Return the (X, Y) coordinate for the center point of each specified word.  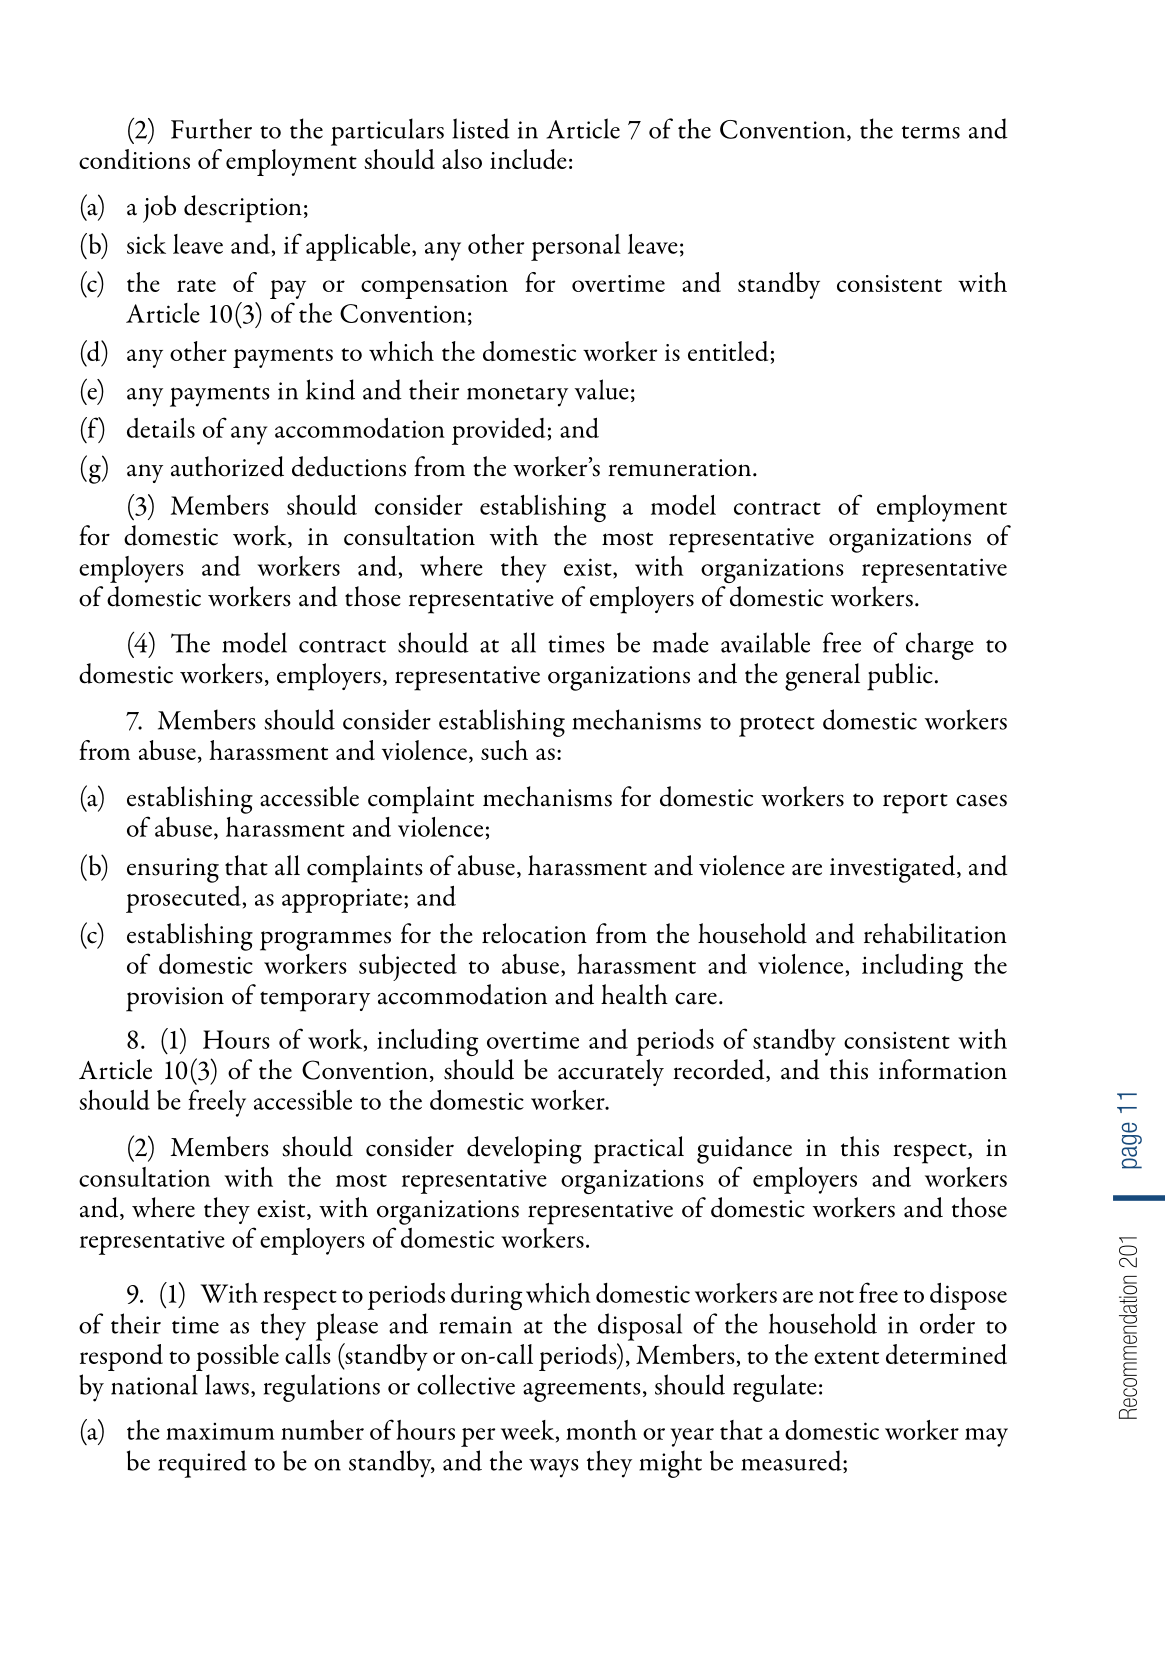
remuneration (679, 468)
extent (846, 1357)
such (504, 750)
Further (211, 128)
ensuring (173, 870)
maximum (220, 1431)
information (943, 1069)
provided (499, 431)
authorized (227, 466)
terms (931, 132)
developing (524, 1150)
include (528, 159)
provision (175, 999)
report (915, 803)
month (601, 1430)
